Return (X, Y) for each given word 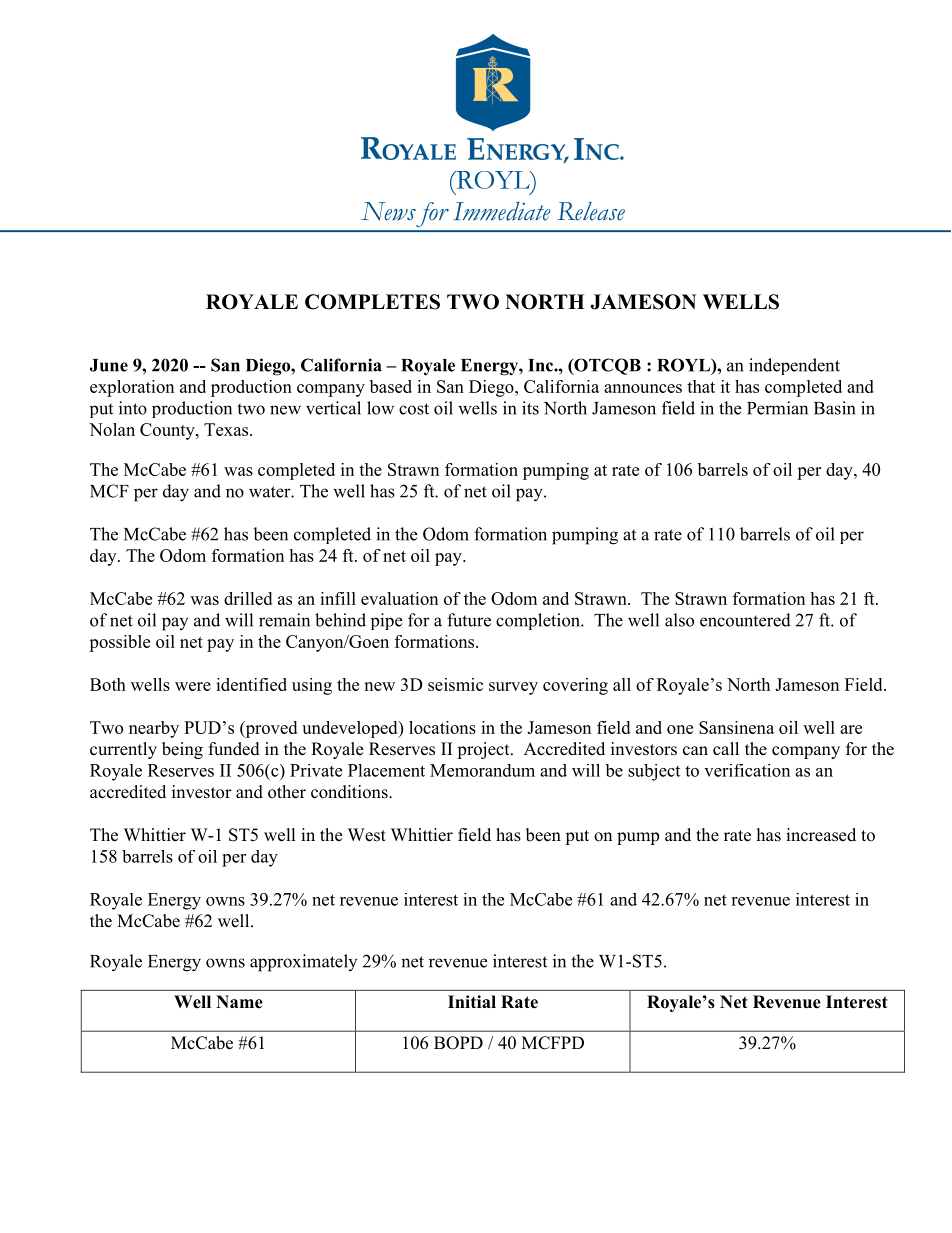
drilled (248, 598)
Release (591, 211)
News (388, 211)
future (469, 620)
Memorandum (482, 770)
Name (239, 1002)
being (182, 750)
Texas (226, 429)
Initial (472, 1001)
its (530, 408)
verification (747, 770)
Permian (777, 408)
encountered (745, 620)
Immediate (502, 211)
